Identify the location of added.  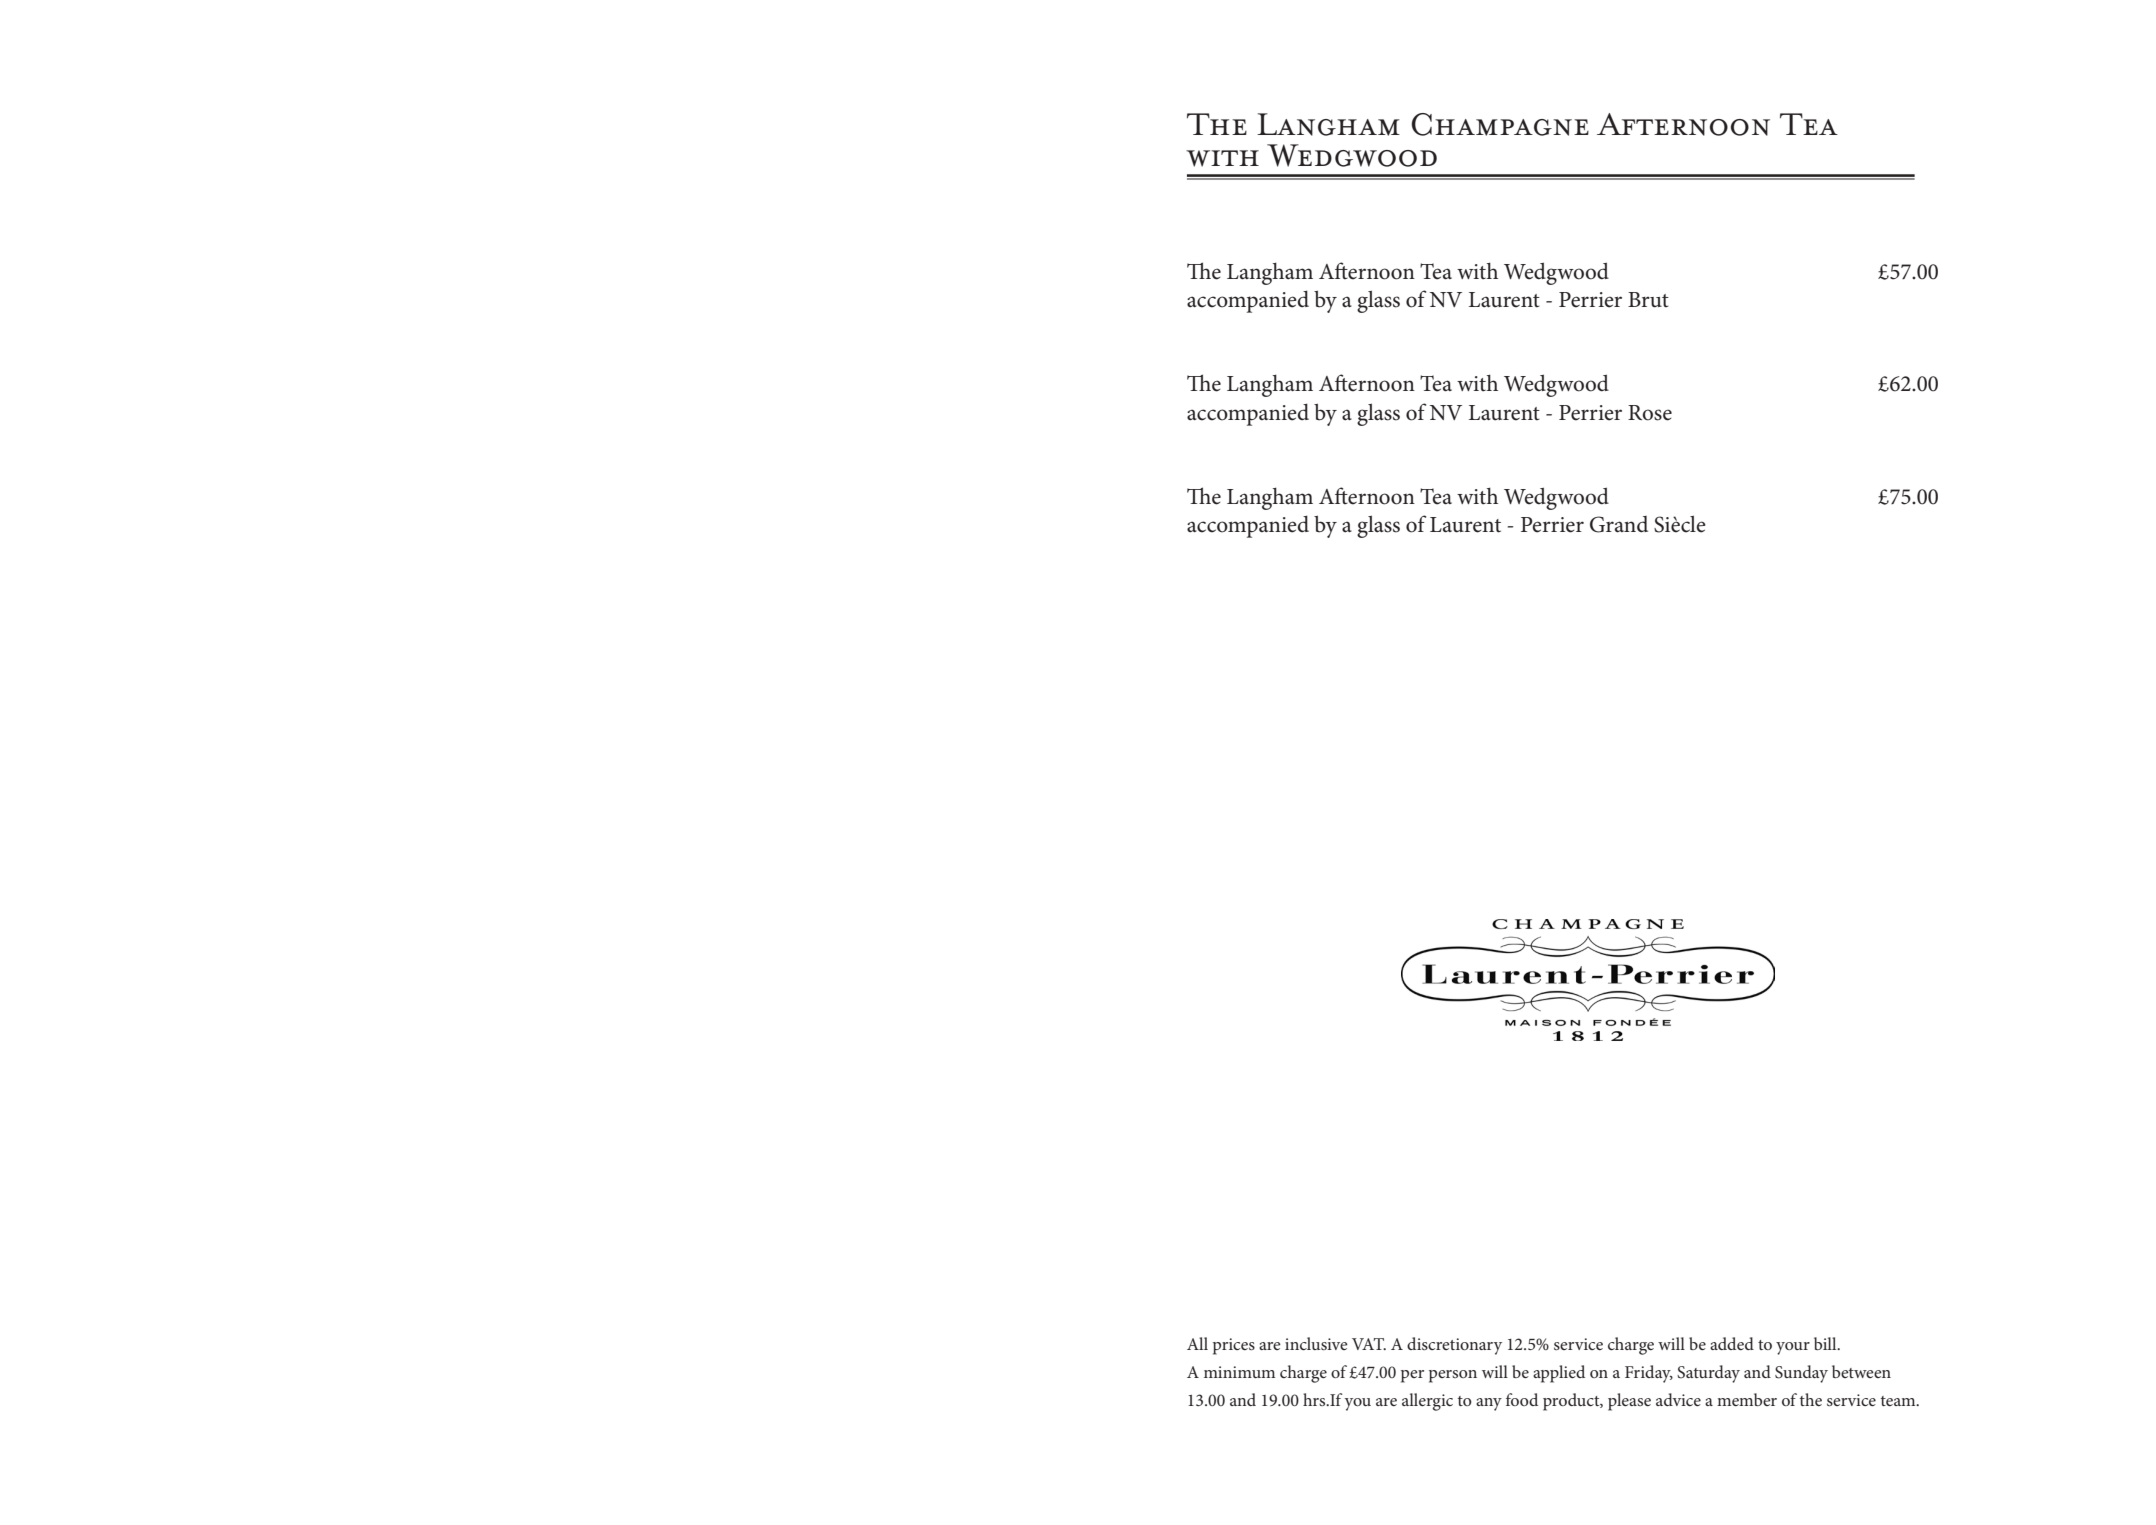
(1732, 1343).
